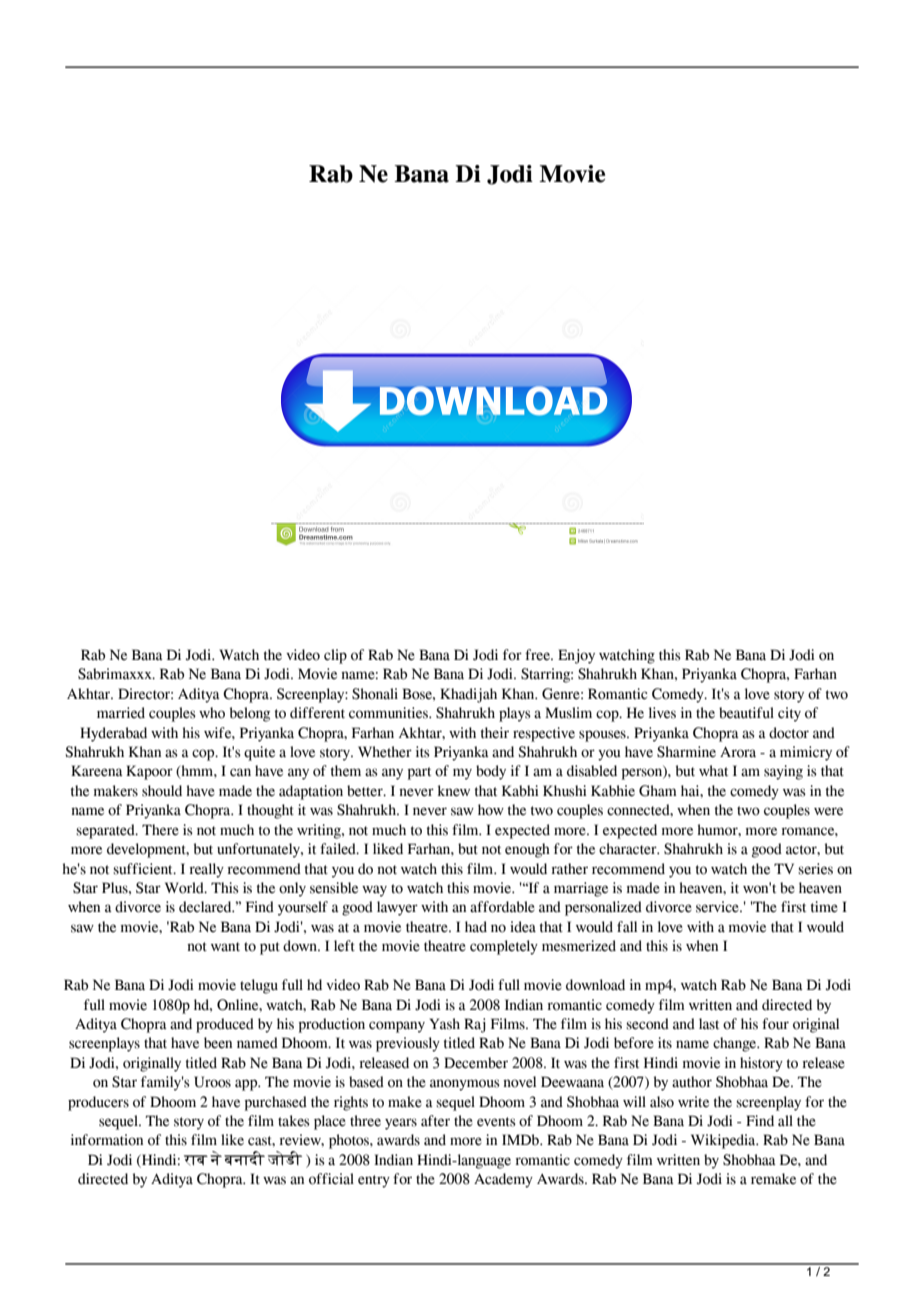  What do you see at coordinates (468, 695) in the screenshot?
I see `Khadijah` at bounding box center [468, 695].
